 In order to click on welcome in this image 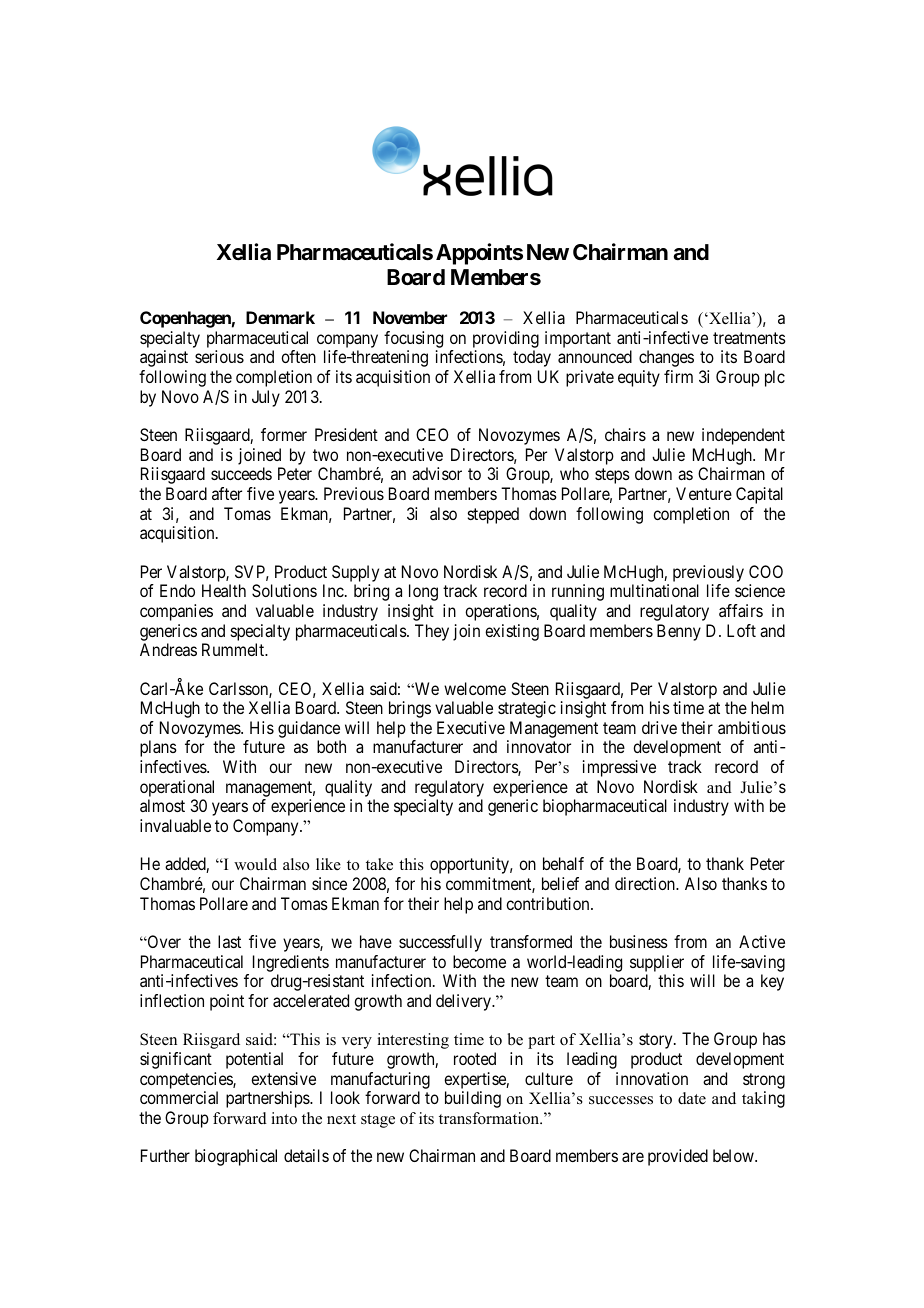, I will do `click(475, 688)`.
